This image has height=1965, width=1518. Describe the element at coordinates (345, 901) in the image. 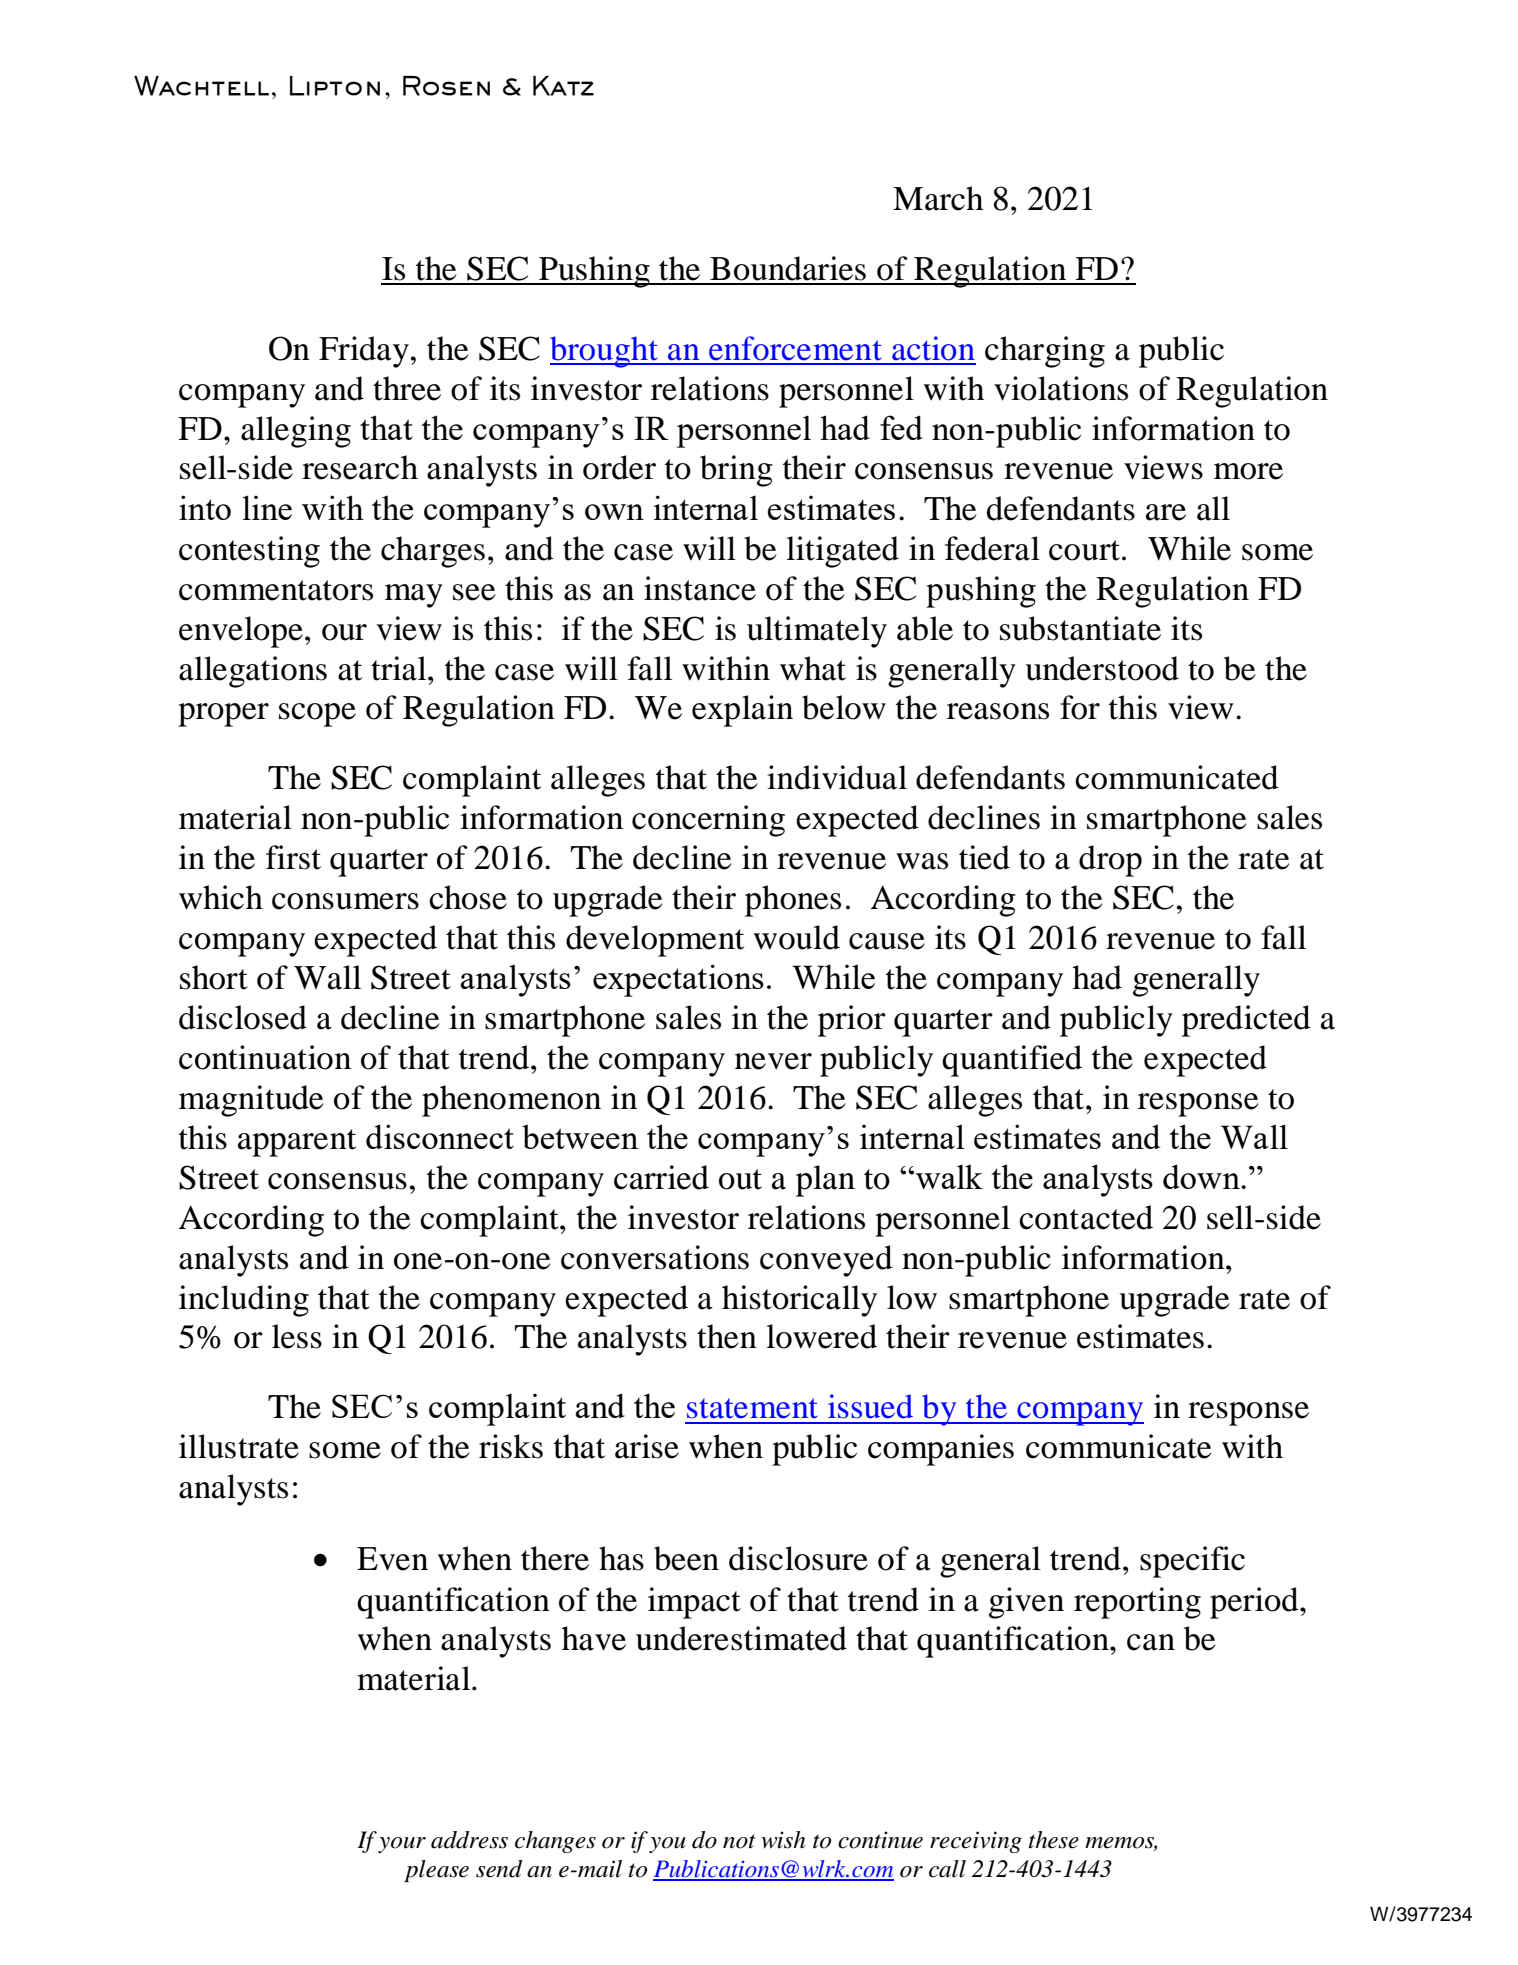

I see `consumers` at that location.
